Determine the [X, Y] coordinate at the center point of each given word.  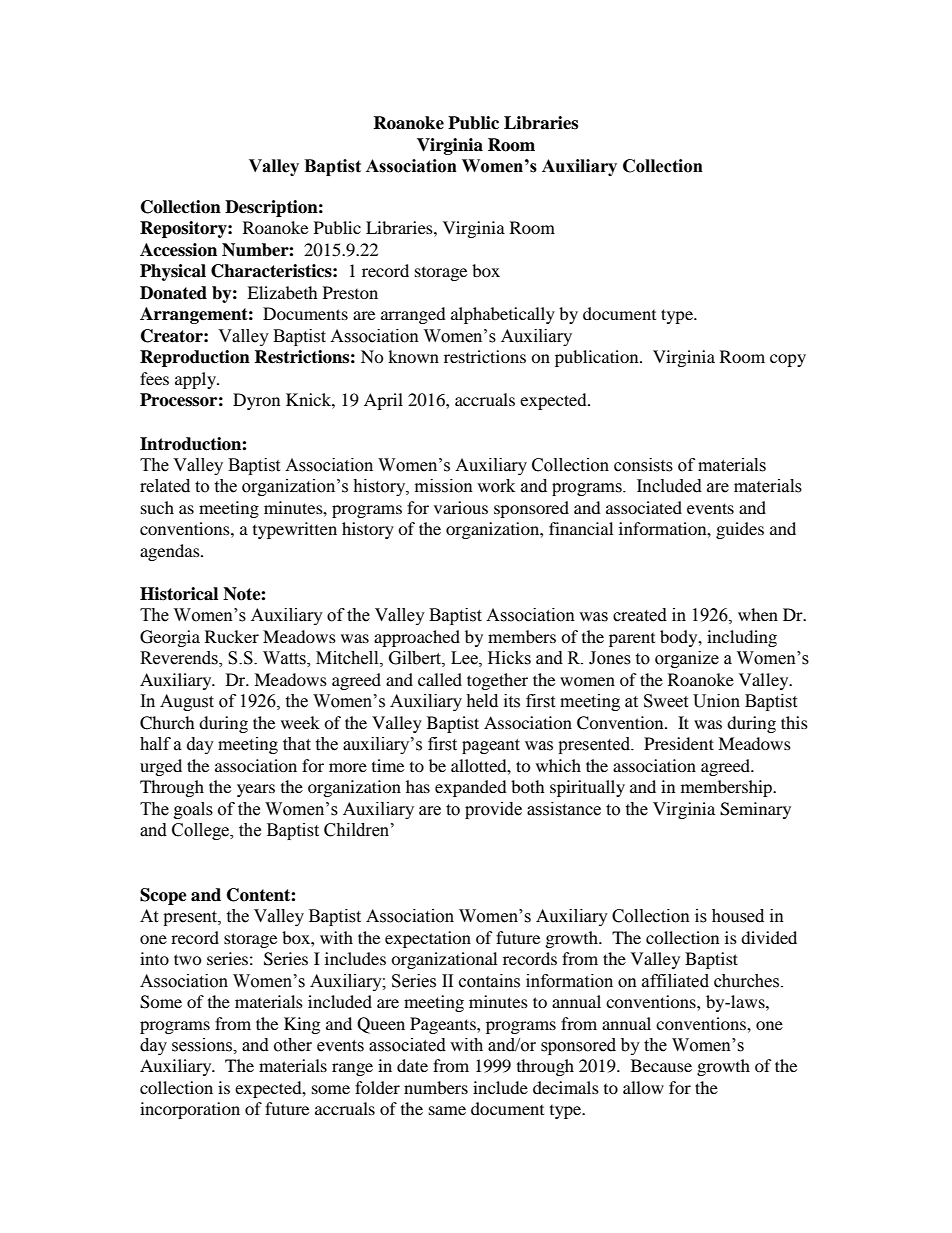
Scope [163, 896]
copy [788, 360]
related [165, 486]
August [187, 702]
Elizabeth [282, 292]
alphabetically [503, 315]
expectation [428, 939]
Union [716, 701]
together [497, 681]
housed [738, 916]
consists [643, 465]
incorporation [190, 1110]
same [447, 1110]
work [496, 486]
